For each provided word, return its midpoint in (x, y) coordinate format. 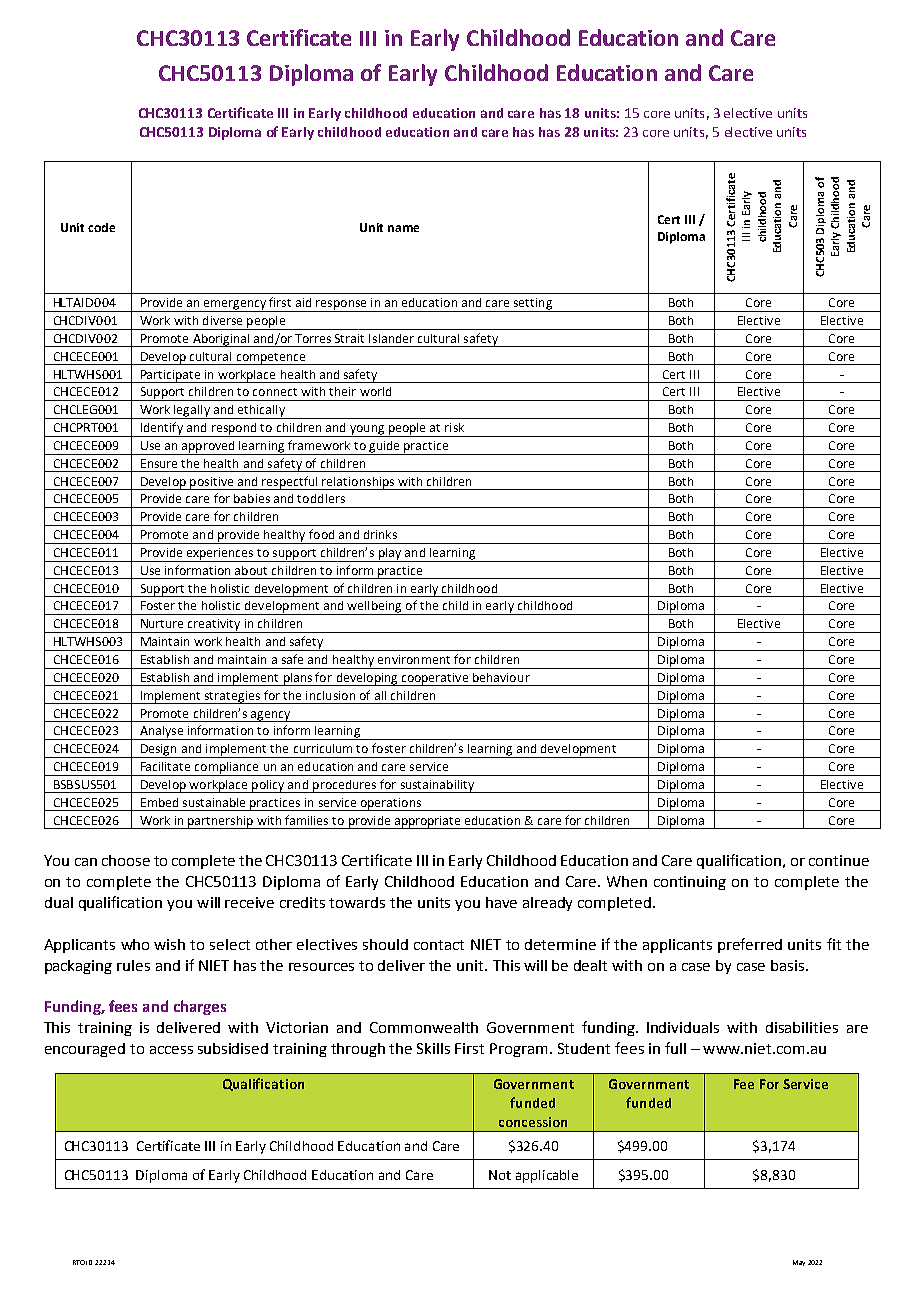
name (403, 228)
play (390, 555)
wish (169, 944)
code (101, 227)
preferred (750, 945)
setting (532, 305)
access (171, 1050)
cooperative (435, 679)
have (501, 902)
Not (500, 1175)
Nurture (162, 623)
